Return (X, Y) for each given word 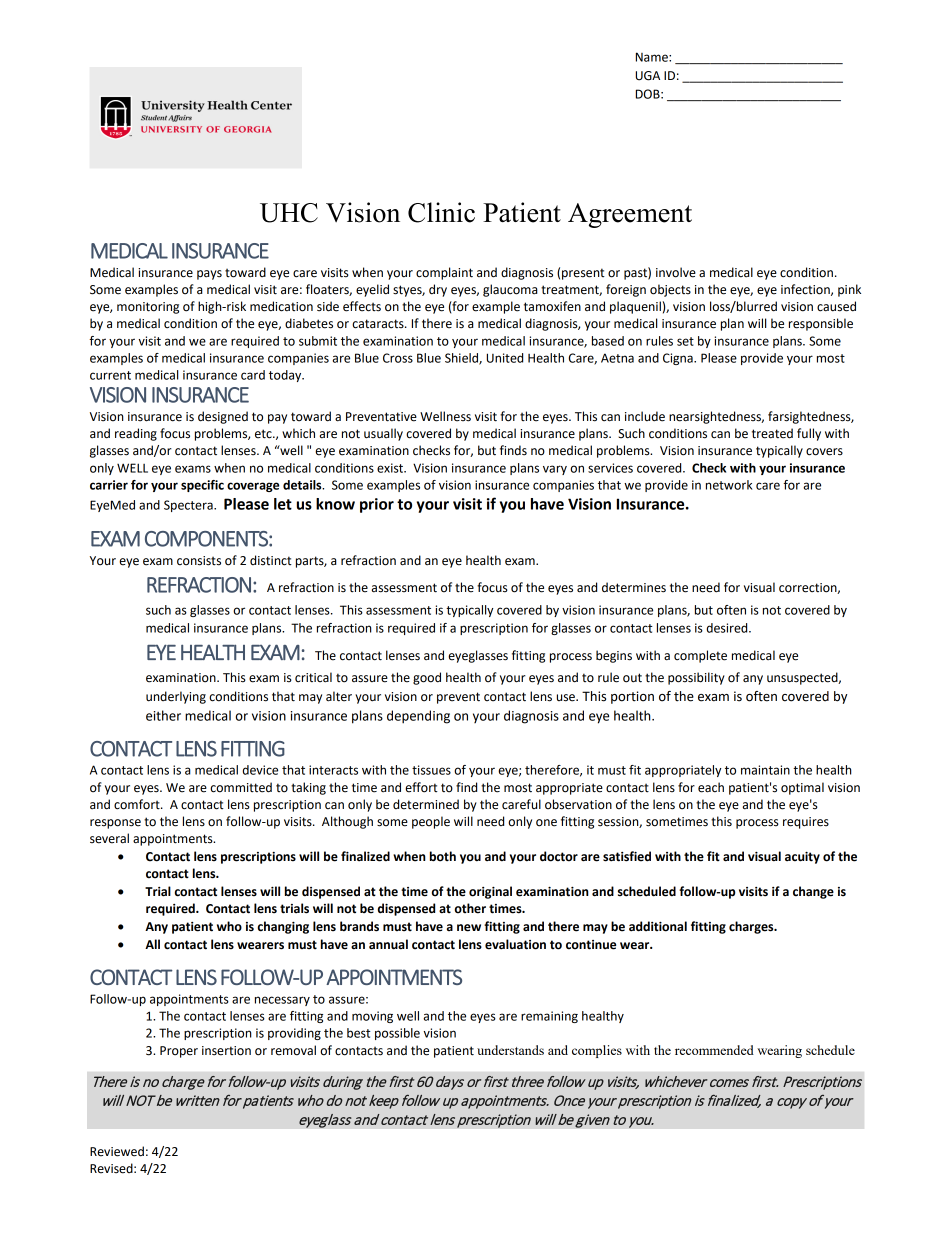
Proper (179, 1052)
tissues (431, 770)
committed (241, 787)
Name (653, 57)
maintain (765, 770)
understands (510, 1050)
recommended (714, 1050)
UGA (648, 76)
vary (555, 470)
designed (223, 417)
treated (772, 433)
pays (209, 275)
